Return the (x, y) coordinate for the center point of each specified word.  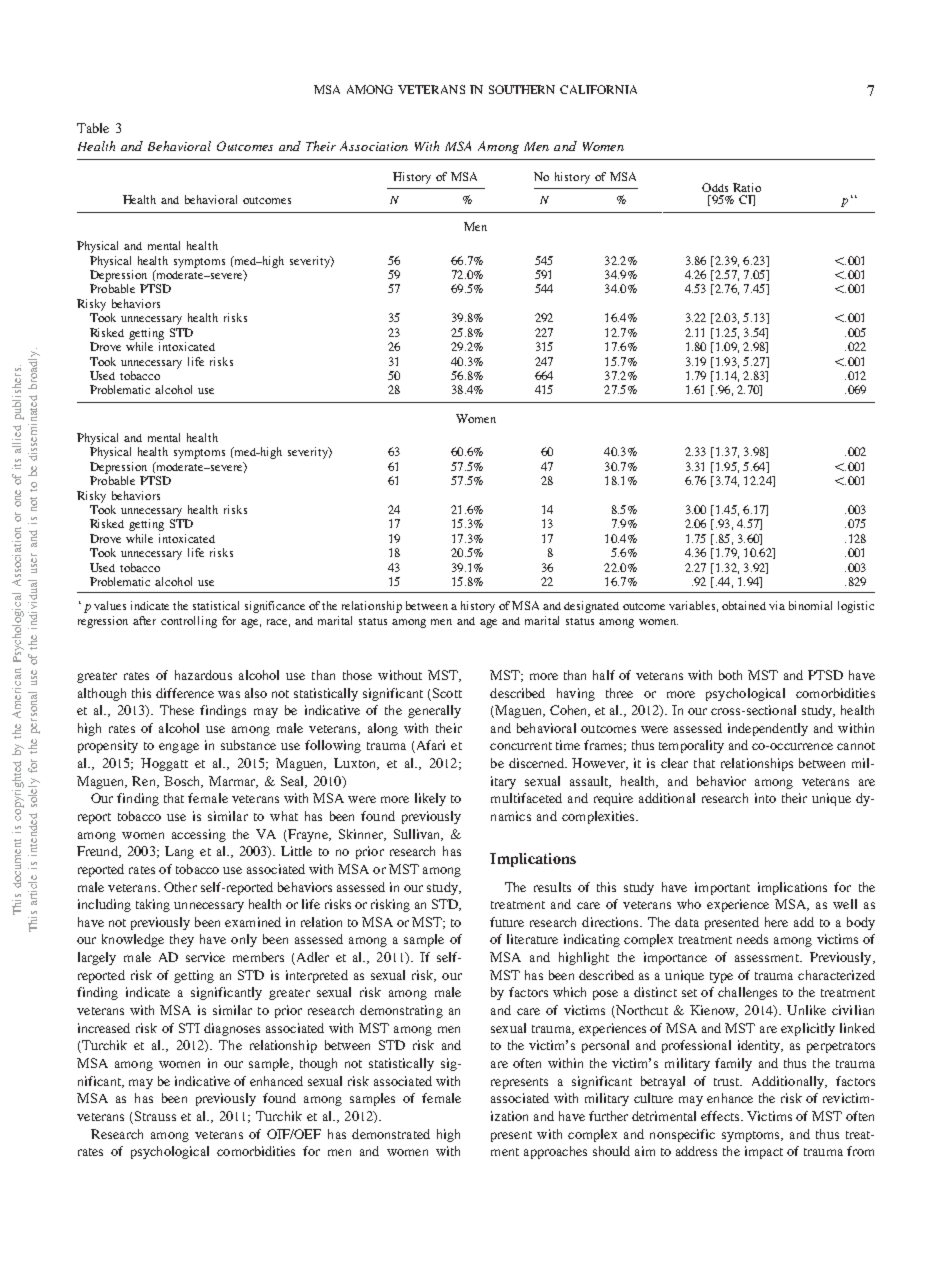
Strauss (155, 1116)
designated (591, 607)
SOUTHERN (522, 89)
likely (430, 799)
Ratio (747, 187)
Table (93, 128)
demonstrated (391, 1134)
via (777, 605)
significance (275, 607)
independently (768, 729)
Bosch (183, 782)
